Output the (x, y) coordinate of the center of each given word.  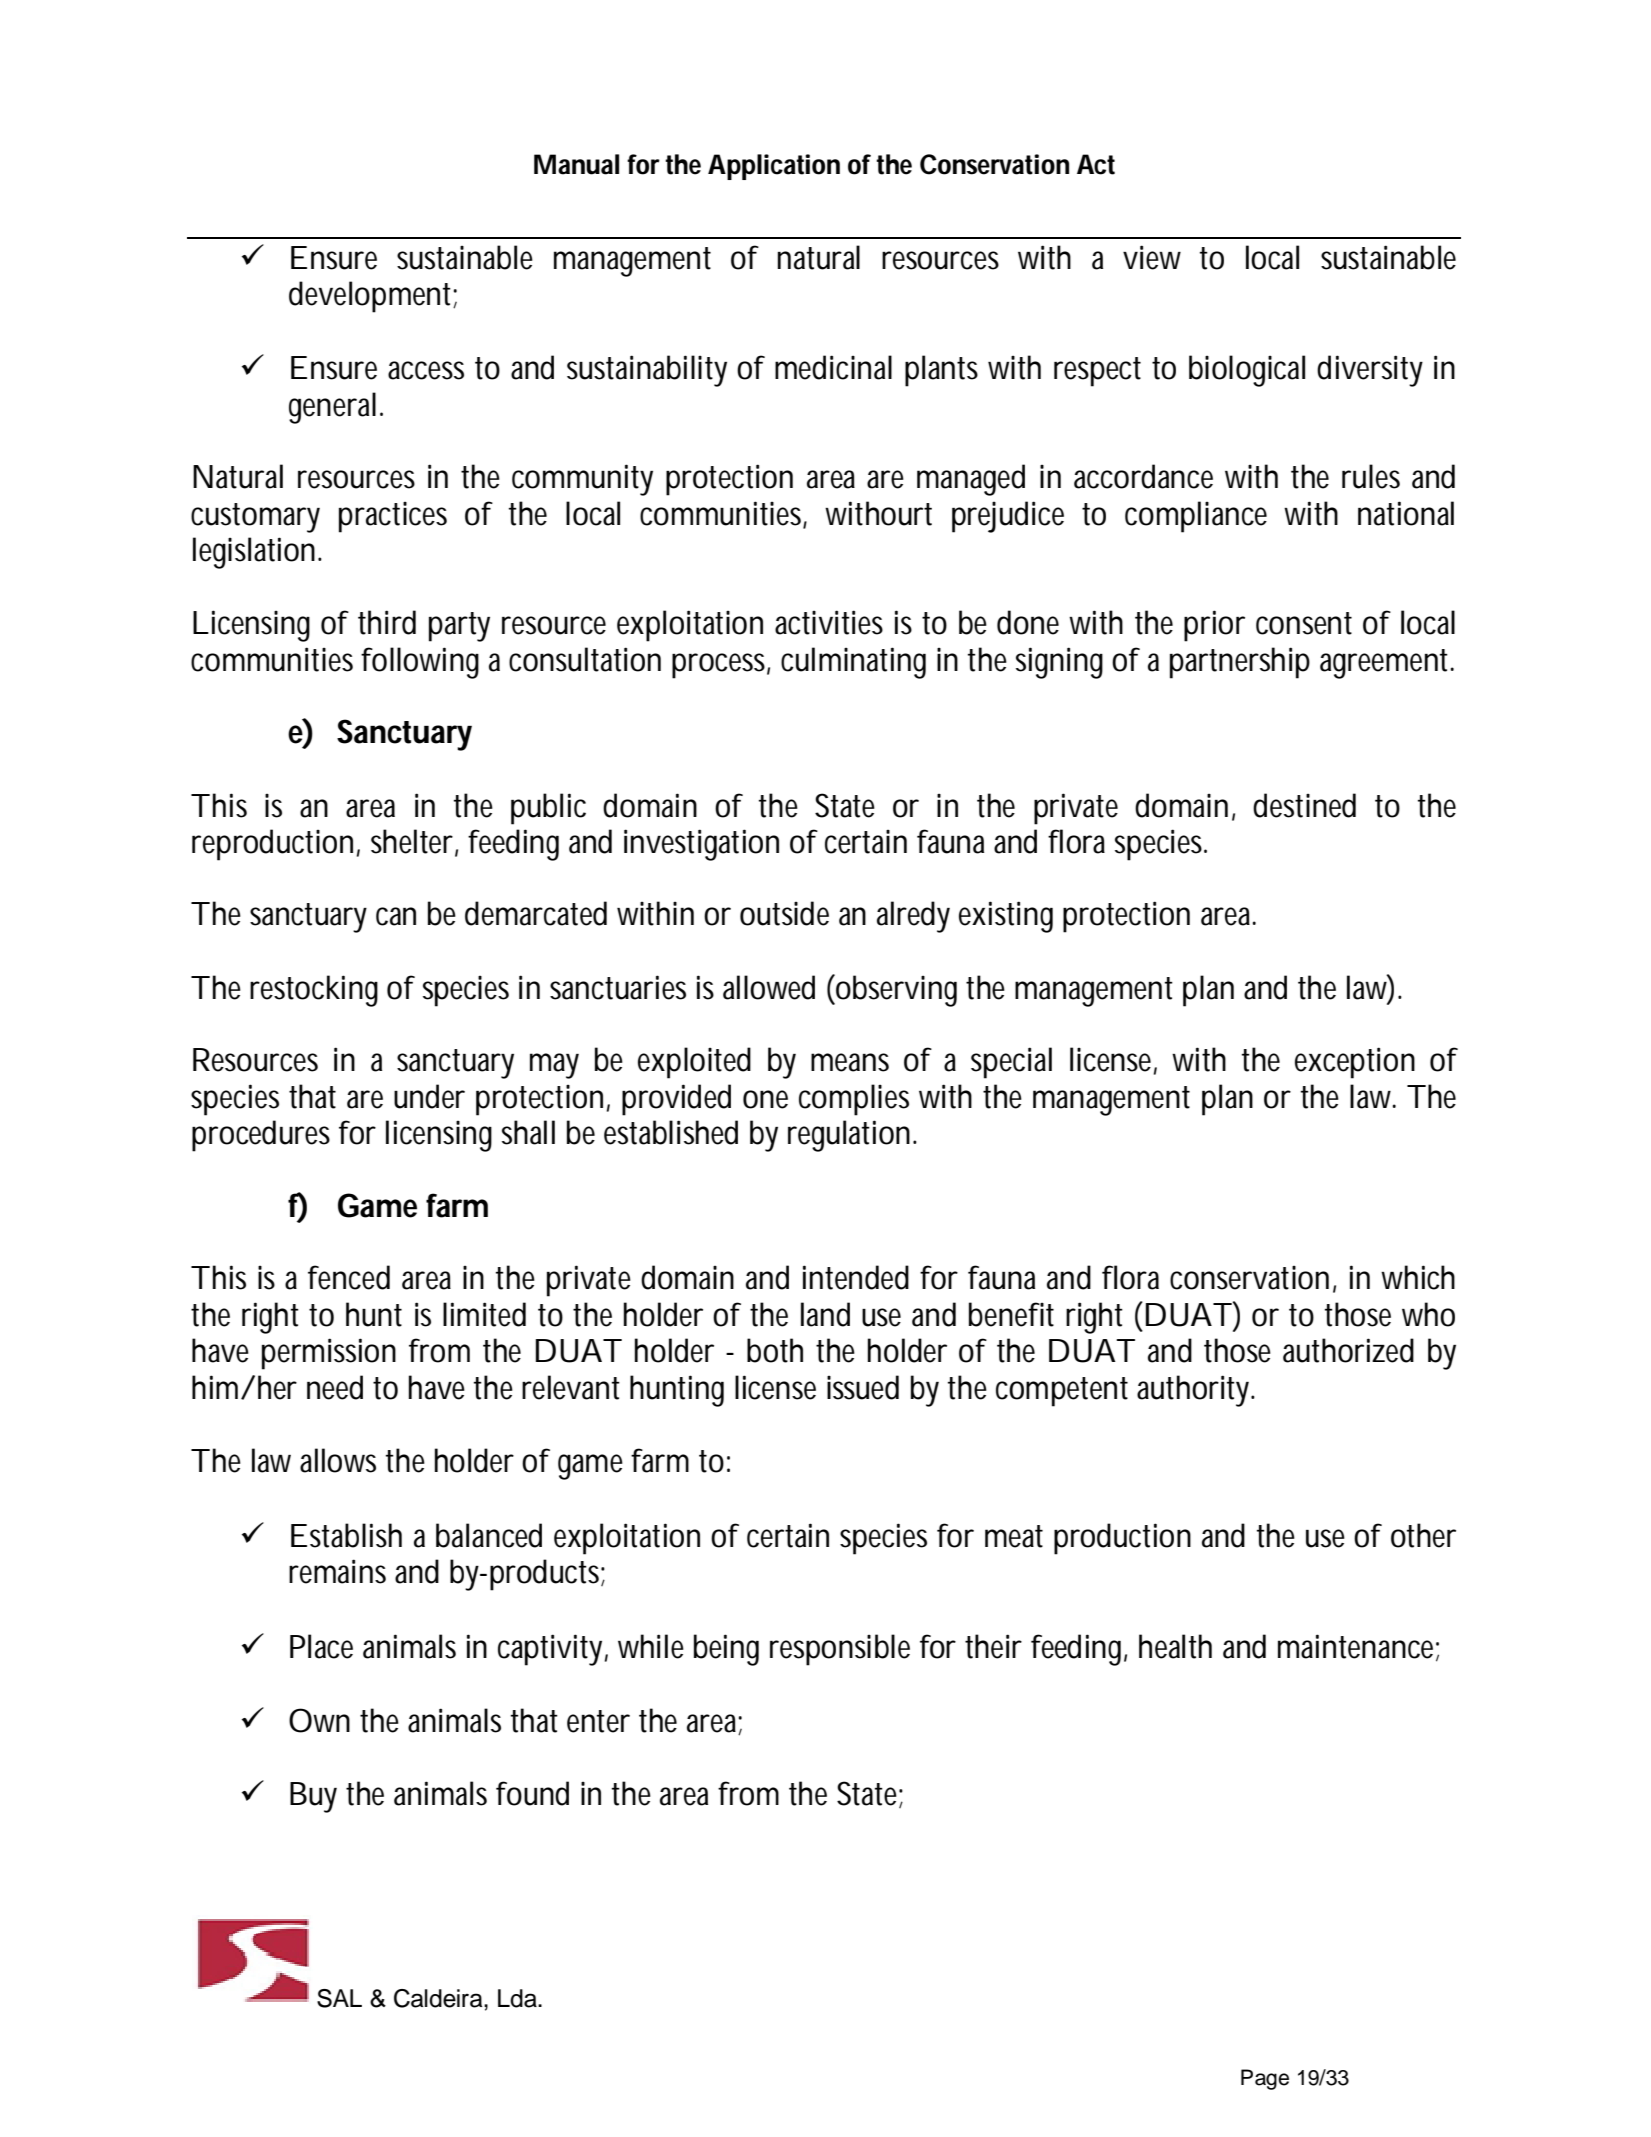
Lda (518, 1998)
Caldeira (439, 1998)
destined (1304, 805)
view (1152, 257)
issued (863, 1387)
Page (1265, 2079)
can (396, 916)
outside (784, 913)
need (335, 1387)
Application (774, 167)
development (373, 297)
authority (1196, 1391)
